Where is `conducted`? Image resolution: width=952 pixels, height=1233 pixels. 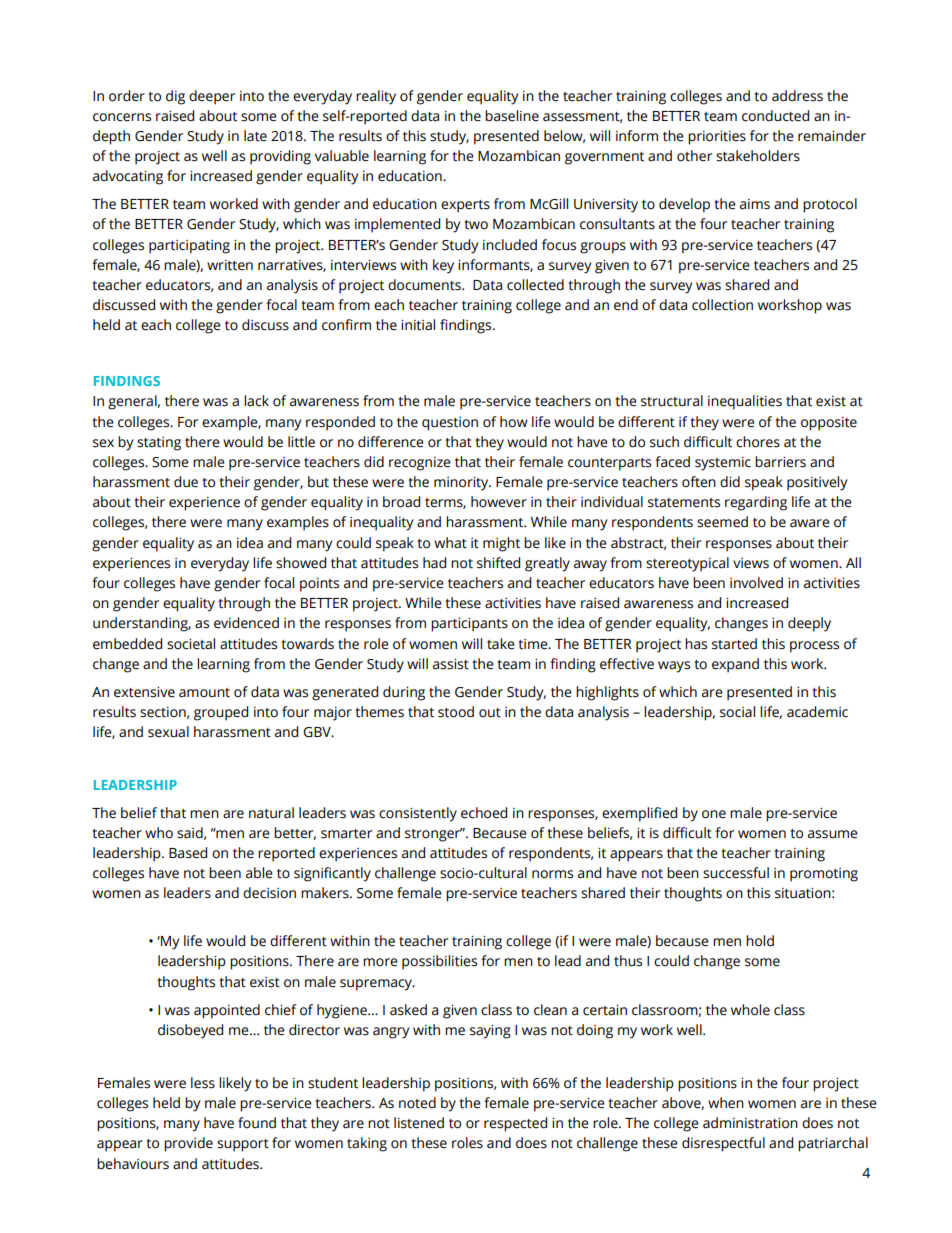 conducted is located at coordinates (775, 116).
